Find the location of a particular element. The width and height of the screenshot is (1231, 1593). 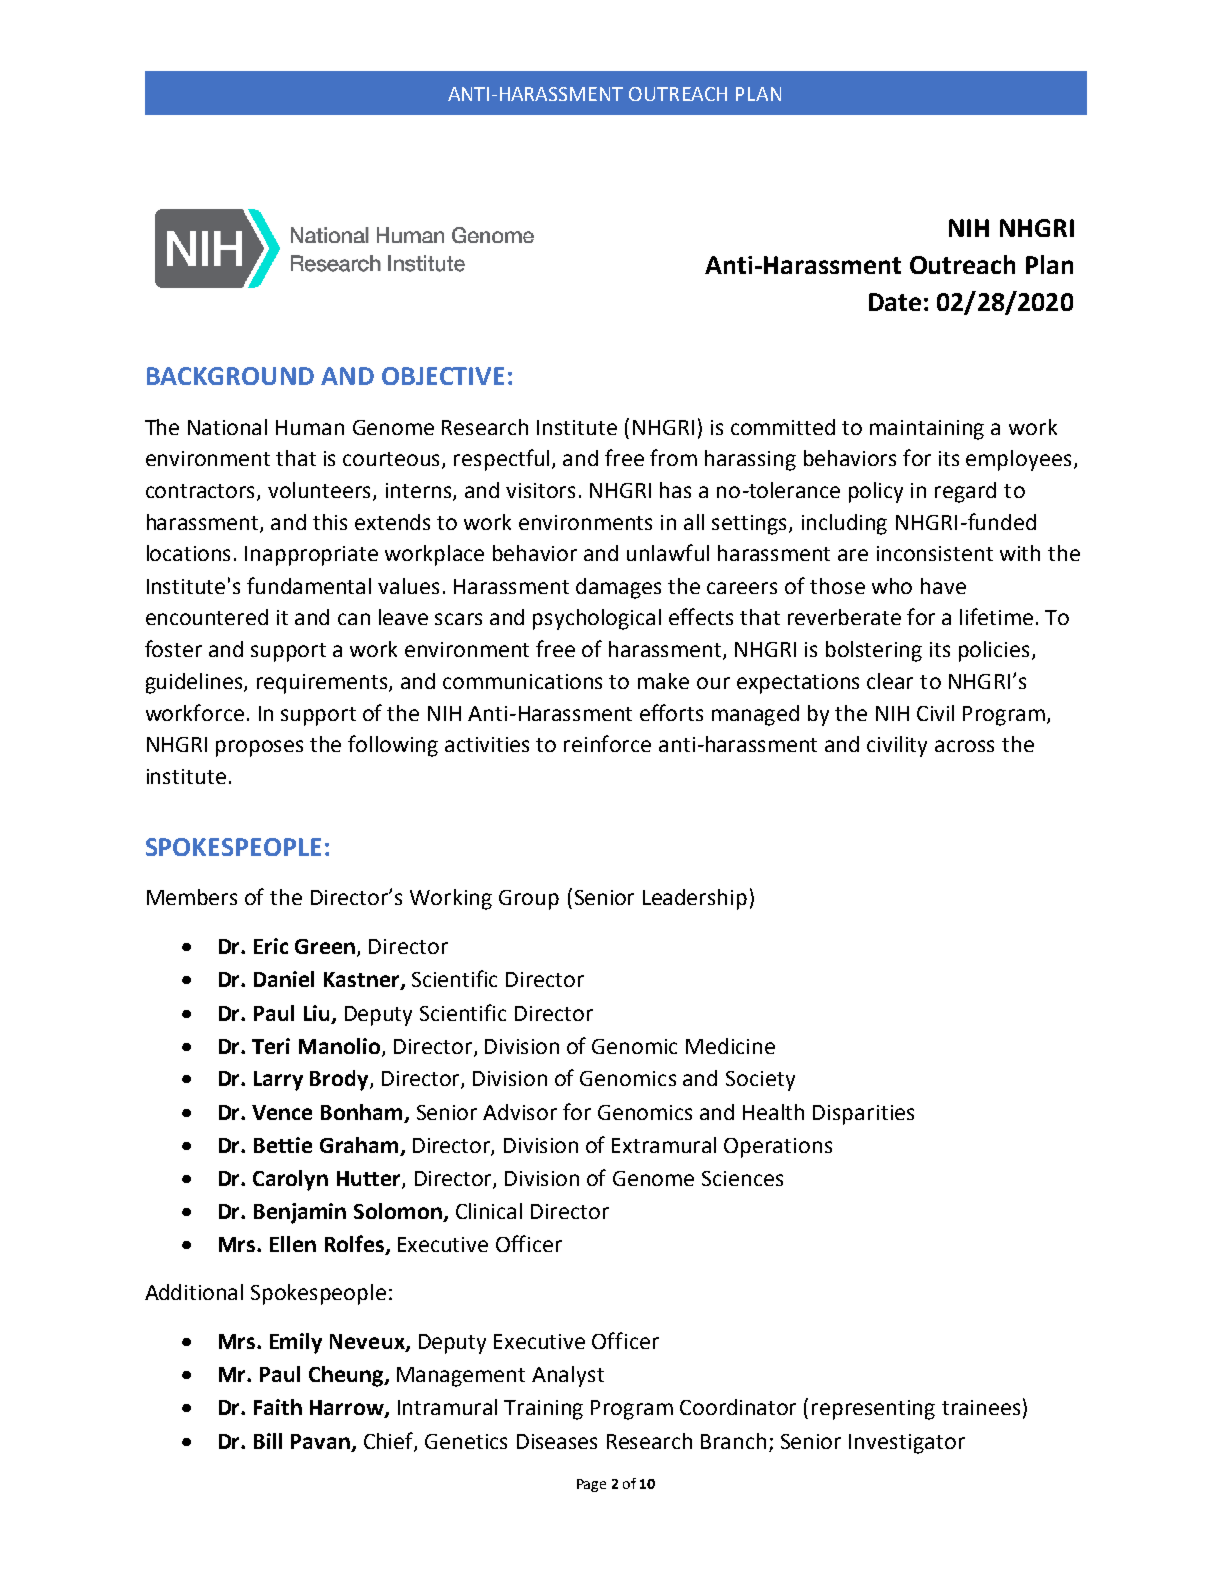

Investigator is located at coordinates (907, 1444).
